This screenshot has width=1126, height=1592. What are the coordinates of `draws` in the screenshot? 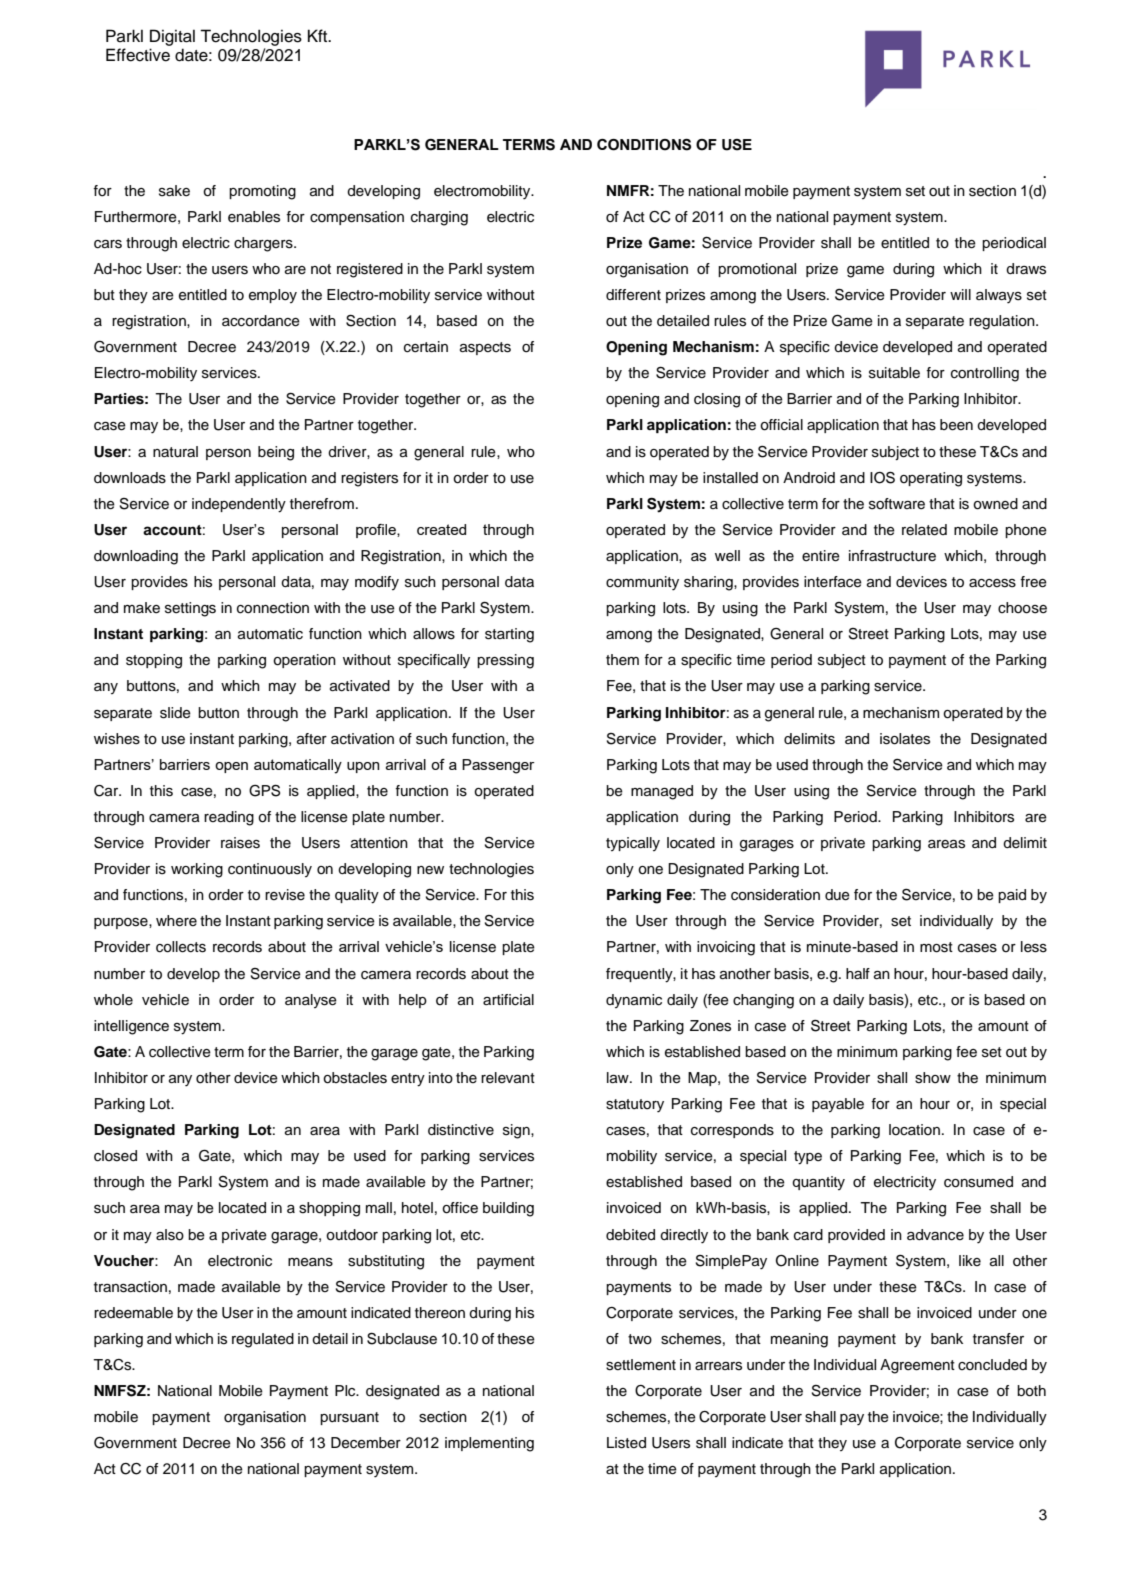 It's located at (1026, 269).
